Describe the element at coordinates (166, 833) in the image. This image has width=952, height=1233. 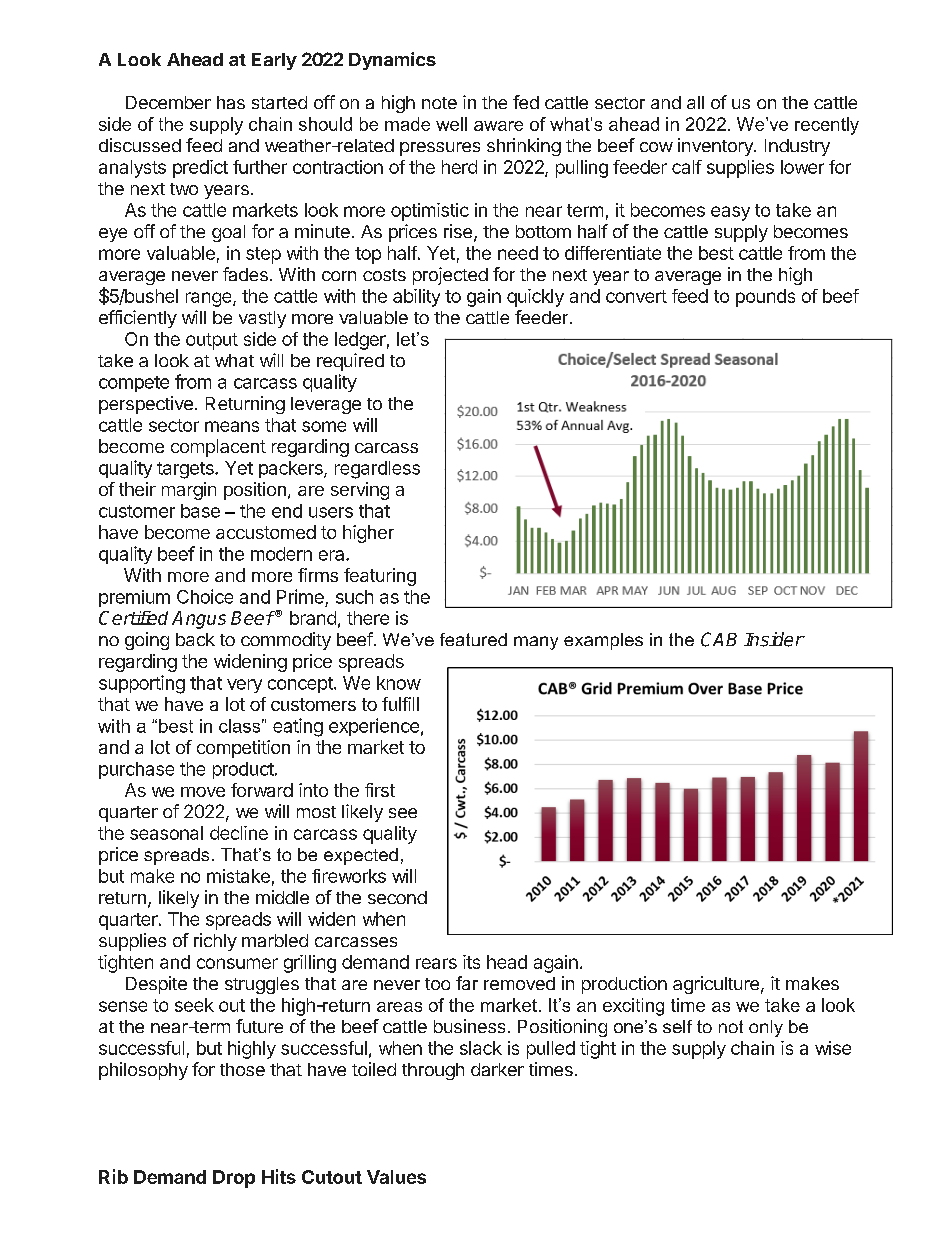
I see `seasonal` at that location.
